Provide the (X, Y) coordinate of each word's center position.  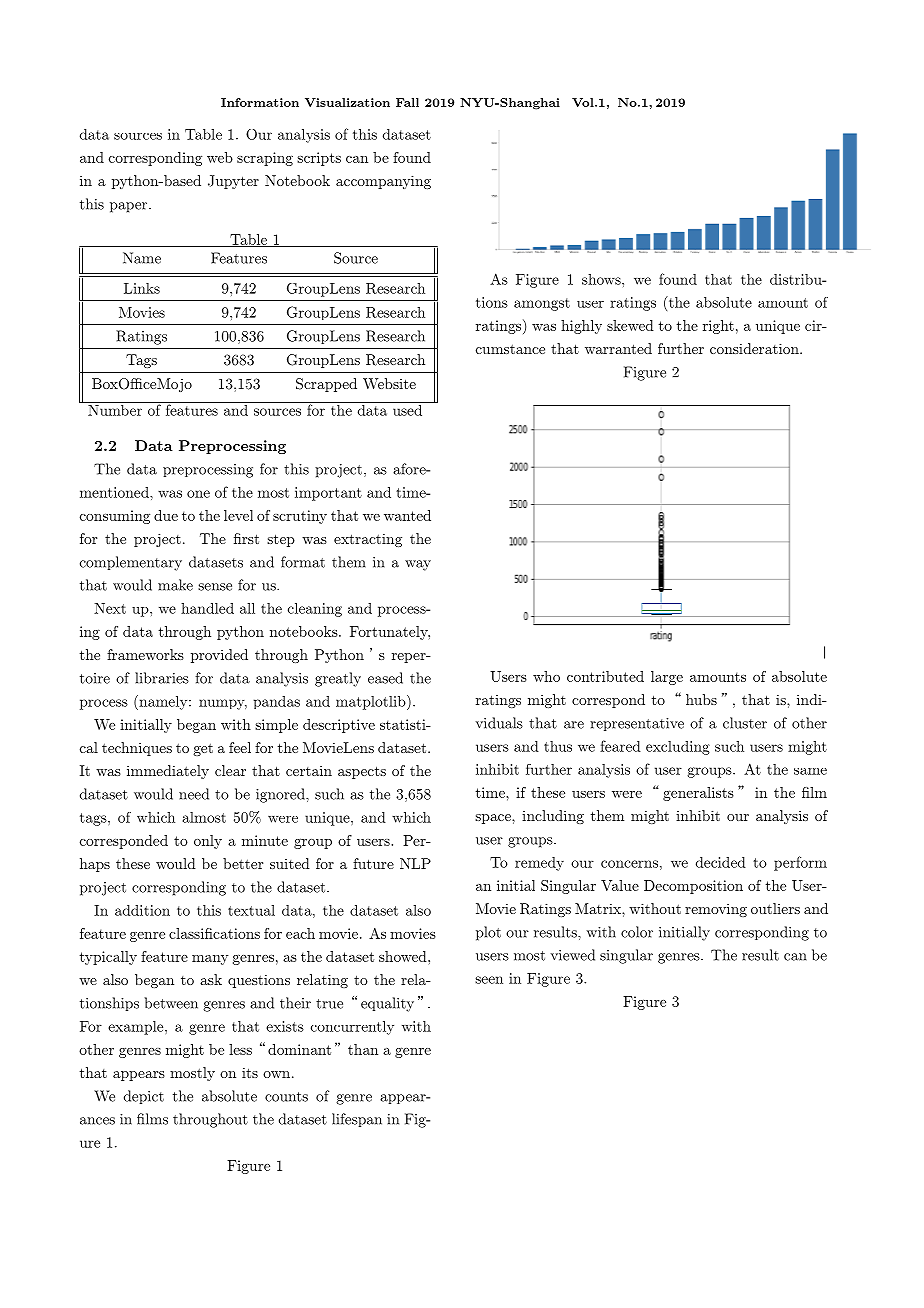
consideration (755, 348)
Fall (407, 102)
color (637, 932)
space (494, 819)
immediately (168, 772)
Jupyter (233, 182)
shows (602, 279)
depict (144, 1097)
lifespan (357, 1120)
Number (115, 409)
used (407, 409)
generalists (698, 794)
